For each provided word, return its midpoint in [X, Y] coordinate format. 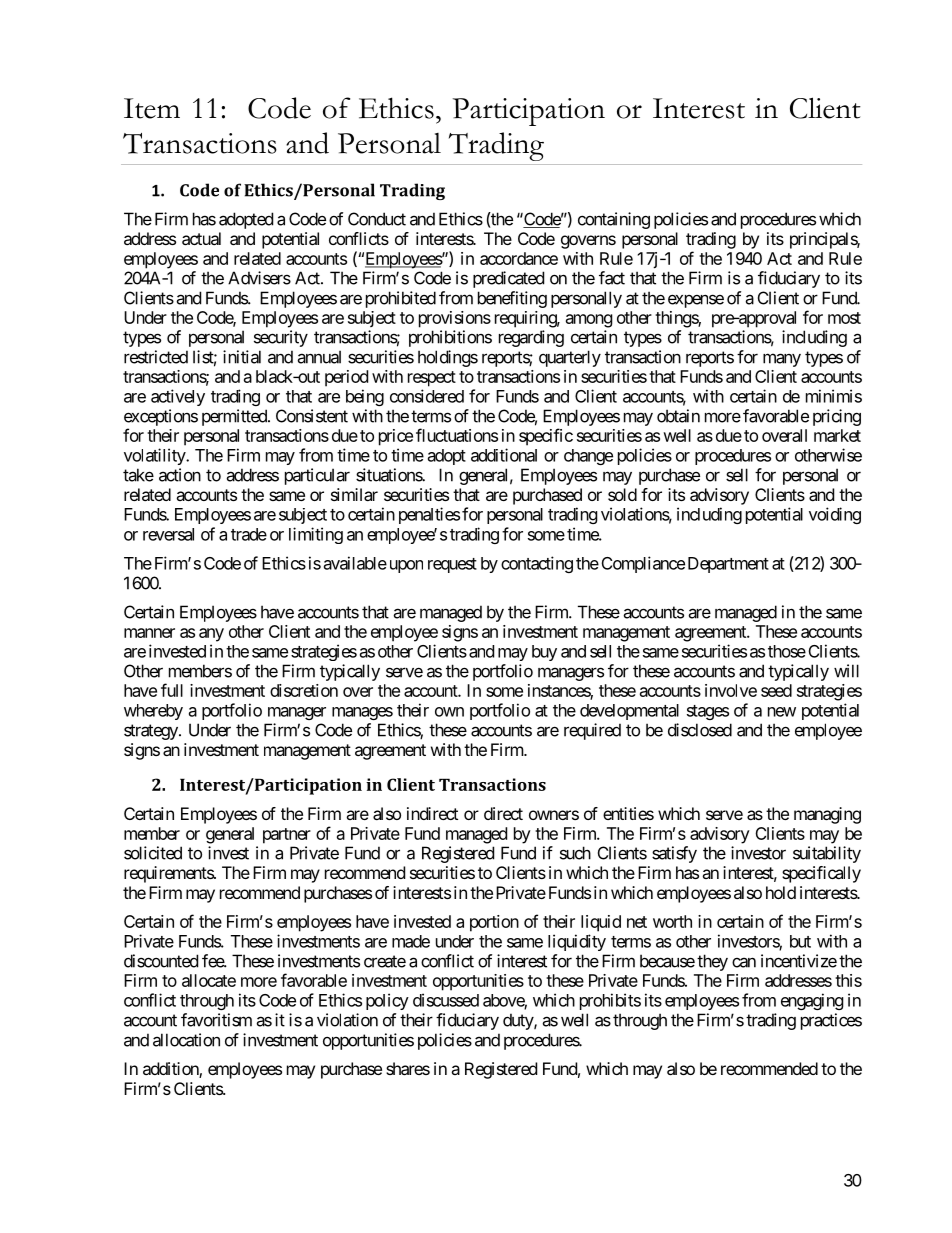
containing [614, 220]
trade [249, 534]
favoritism [216, 1020]
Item [152, 108]
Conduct [377, 219]
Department [728, 565]
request [452, 565]
